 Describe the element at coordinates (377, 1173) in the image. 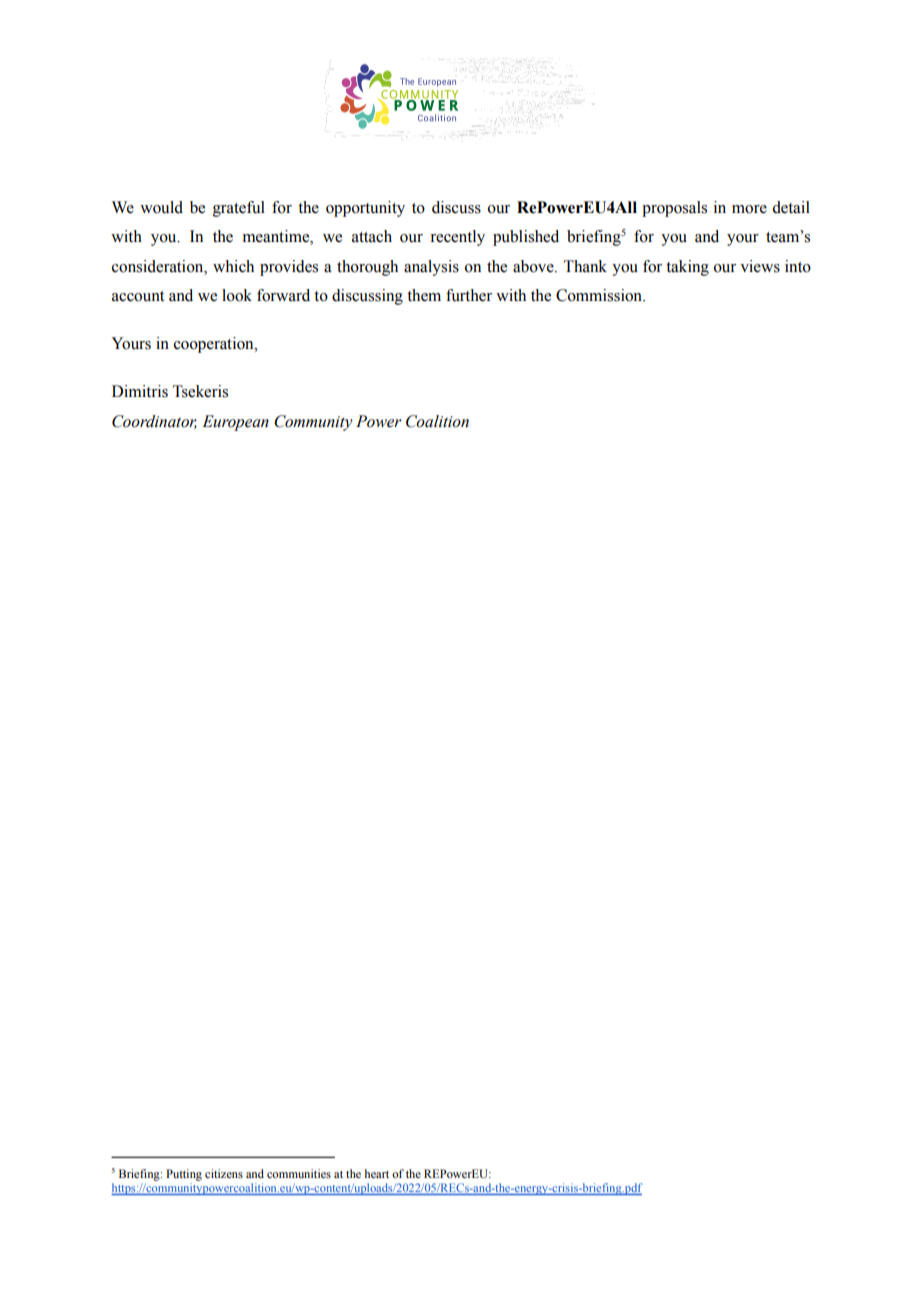

I see `heart` at that location.
